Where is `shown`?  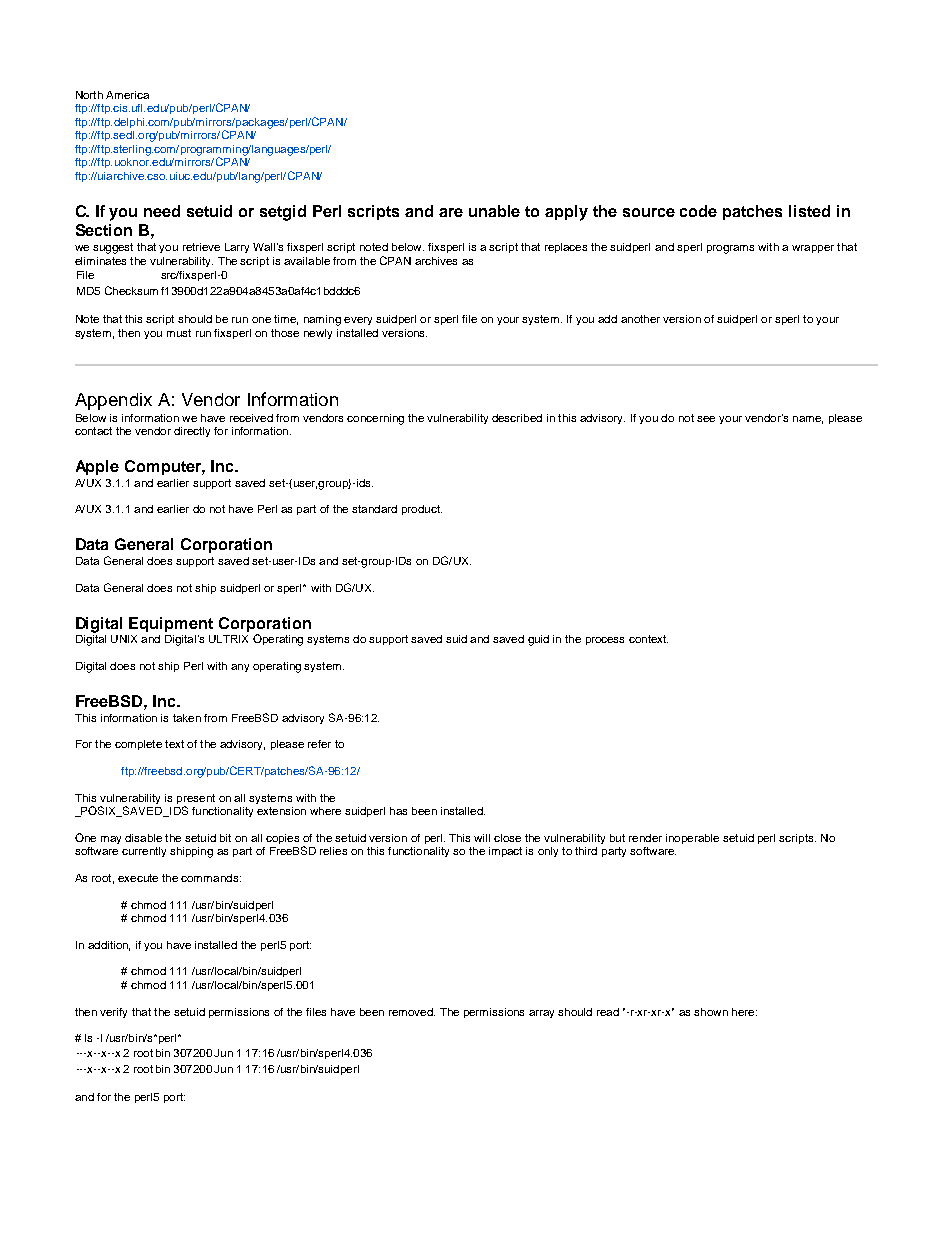 shown is located at coordinates (711, 1012).
